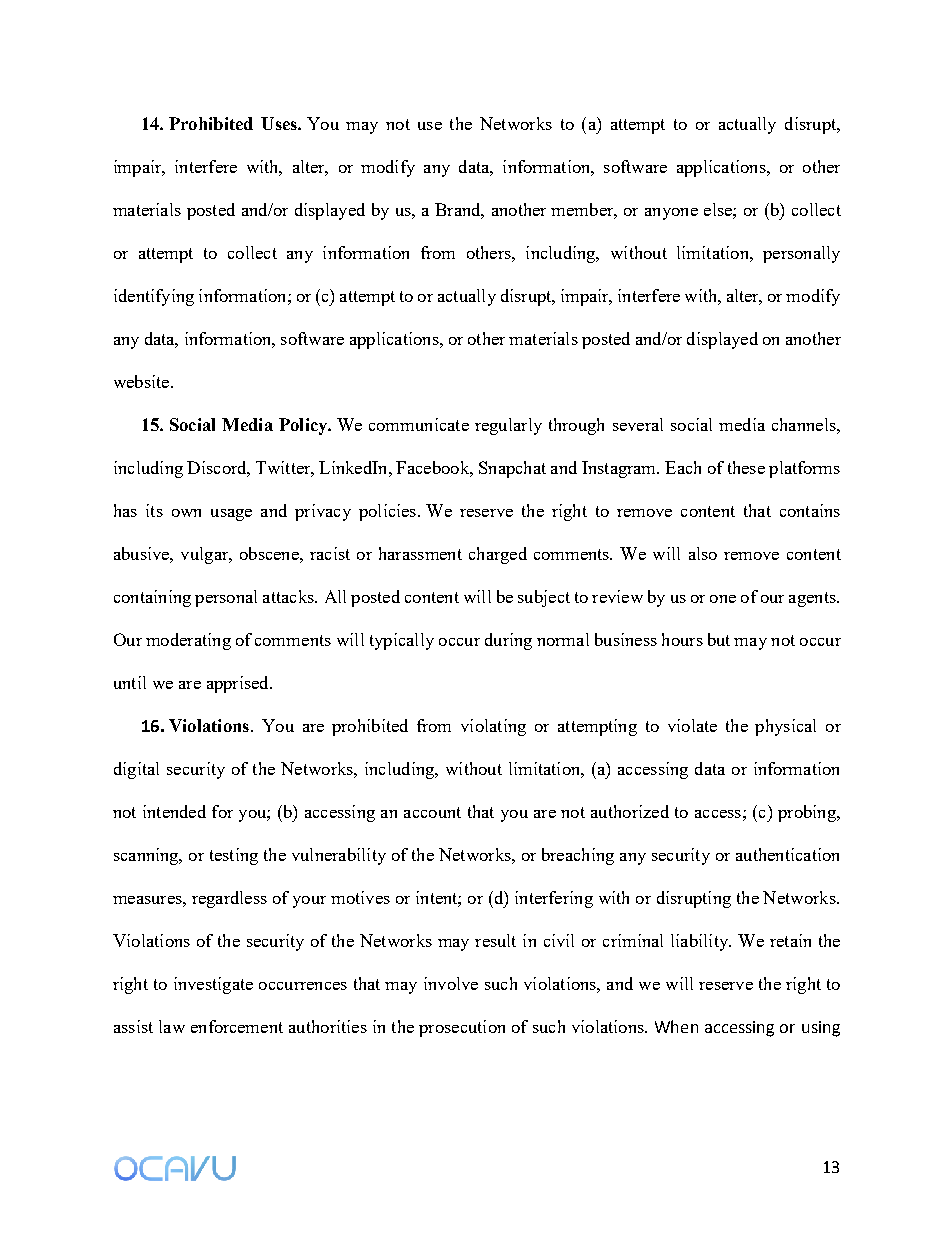 This screenshot has width=952, height=1233. I want to click on also, so click(703, 553).
